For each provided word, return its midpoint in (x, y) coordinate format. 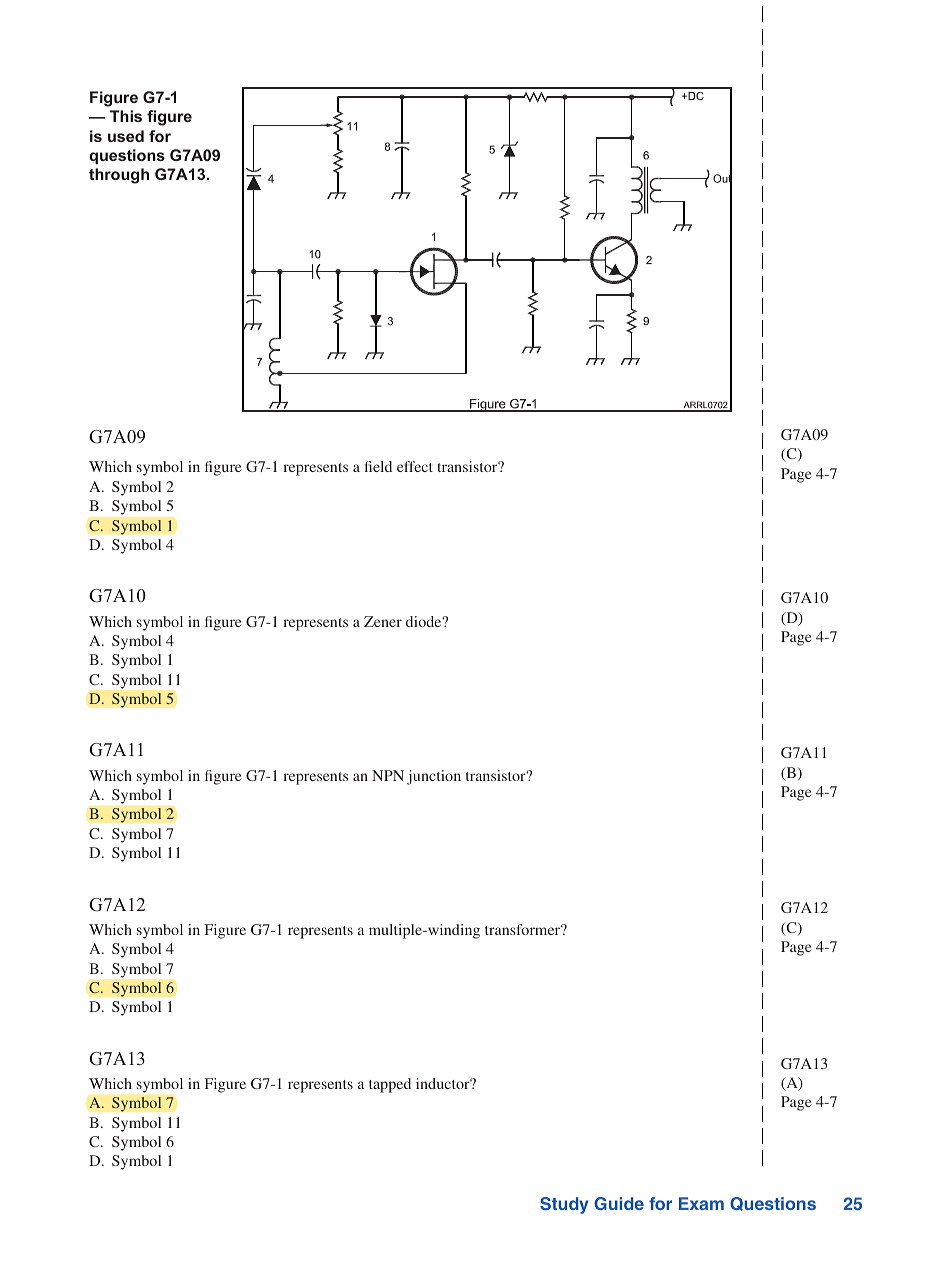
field (378, 466)
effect (415, 466)
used (126, 136)
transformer (524, 929)
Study (564, 1205)
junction (434, 777)
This (126, 116)
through (119, 176)
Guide (619, 1204)
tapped (390, 1085)
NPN (388, 775)
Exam (701, 1203)
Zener (383, 621)
